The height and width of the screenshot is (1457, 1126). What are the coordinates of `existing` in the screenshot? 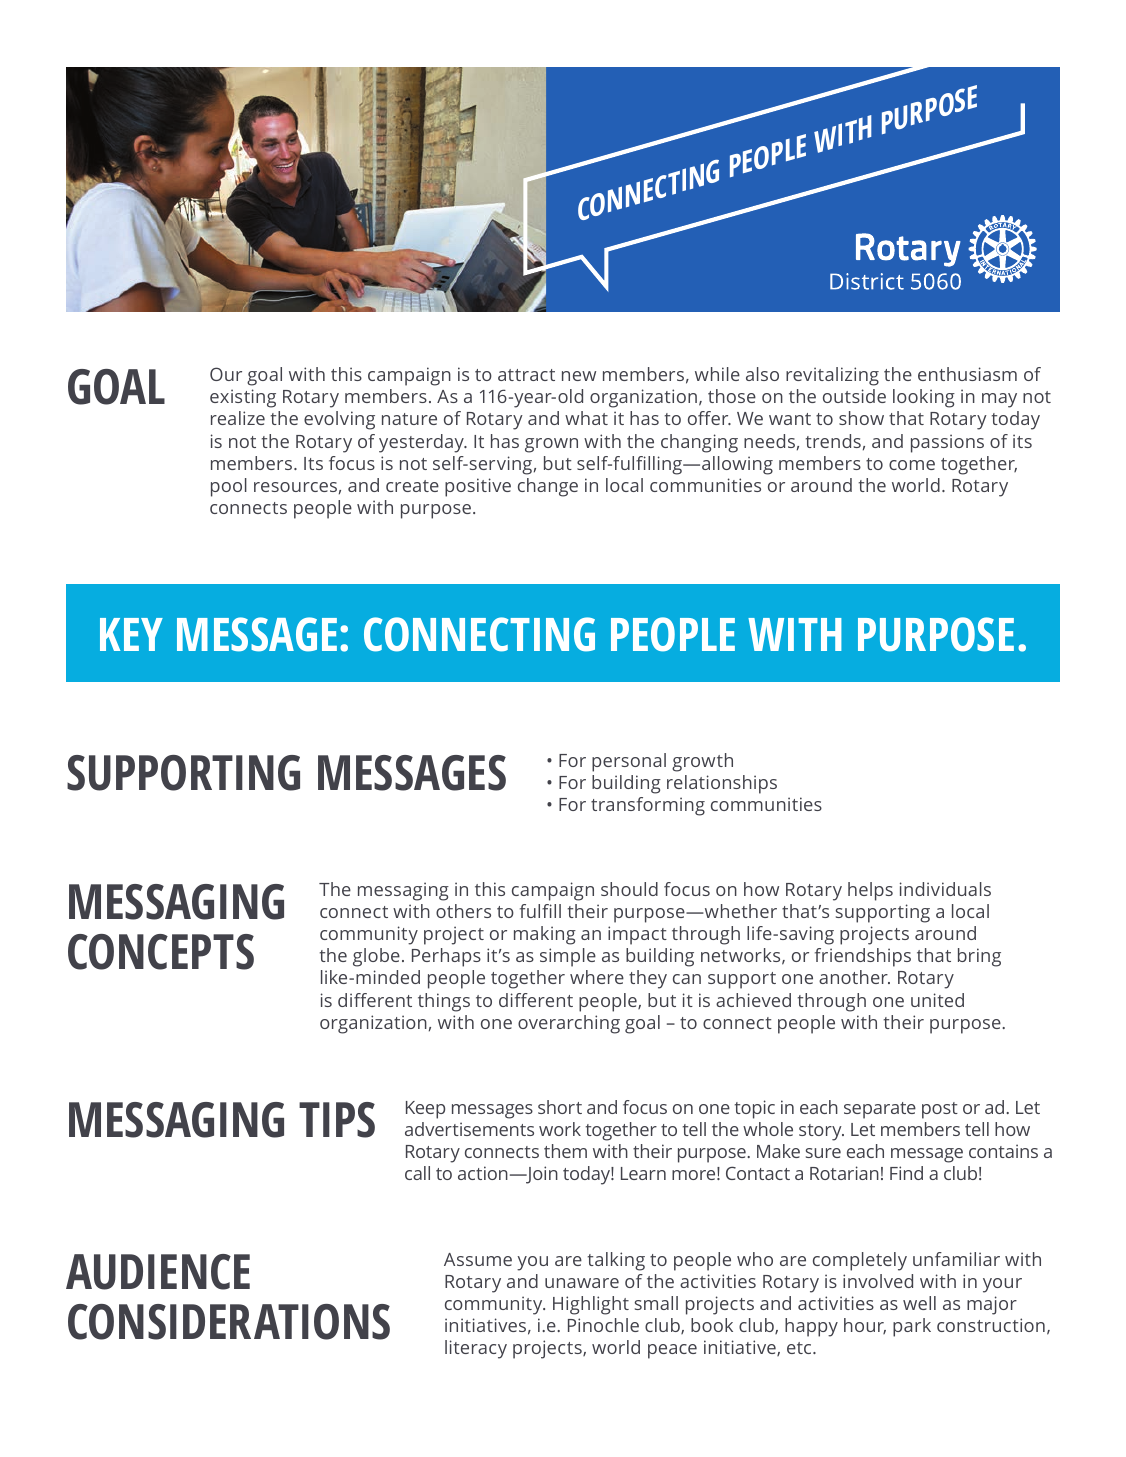 It's located at (243, 398).
